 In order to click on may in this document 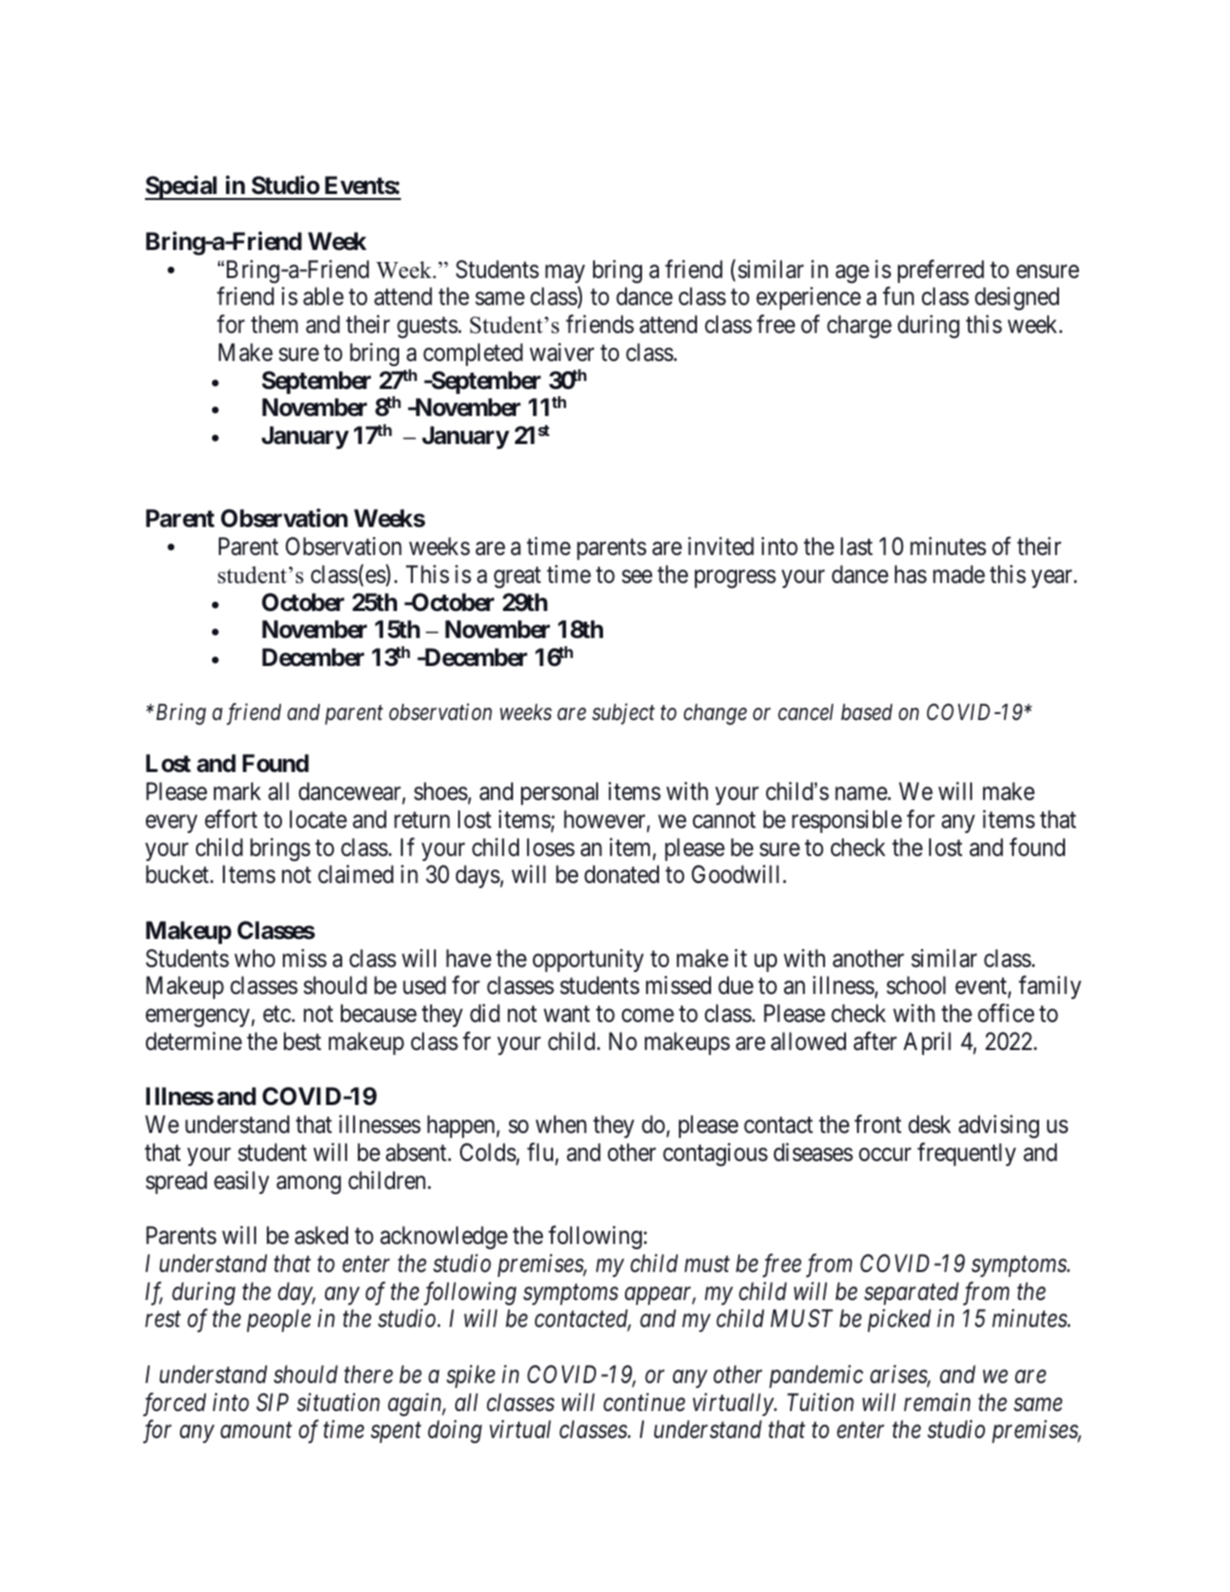, I will do `click(565, 274)`.
